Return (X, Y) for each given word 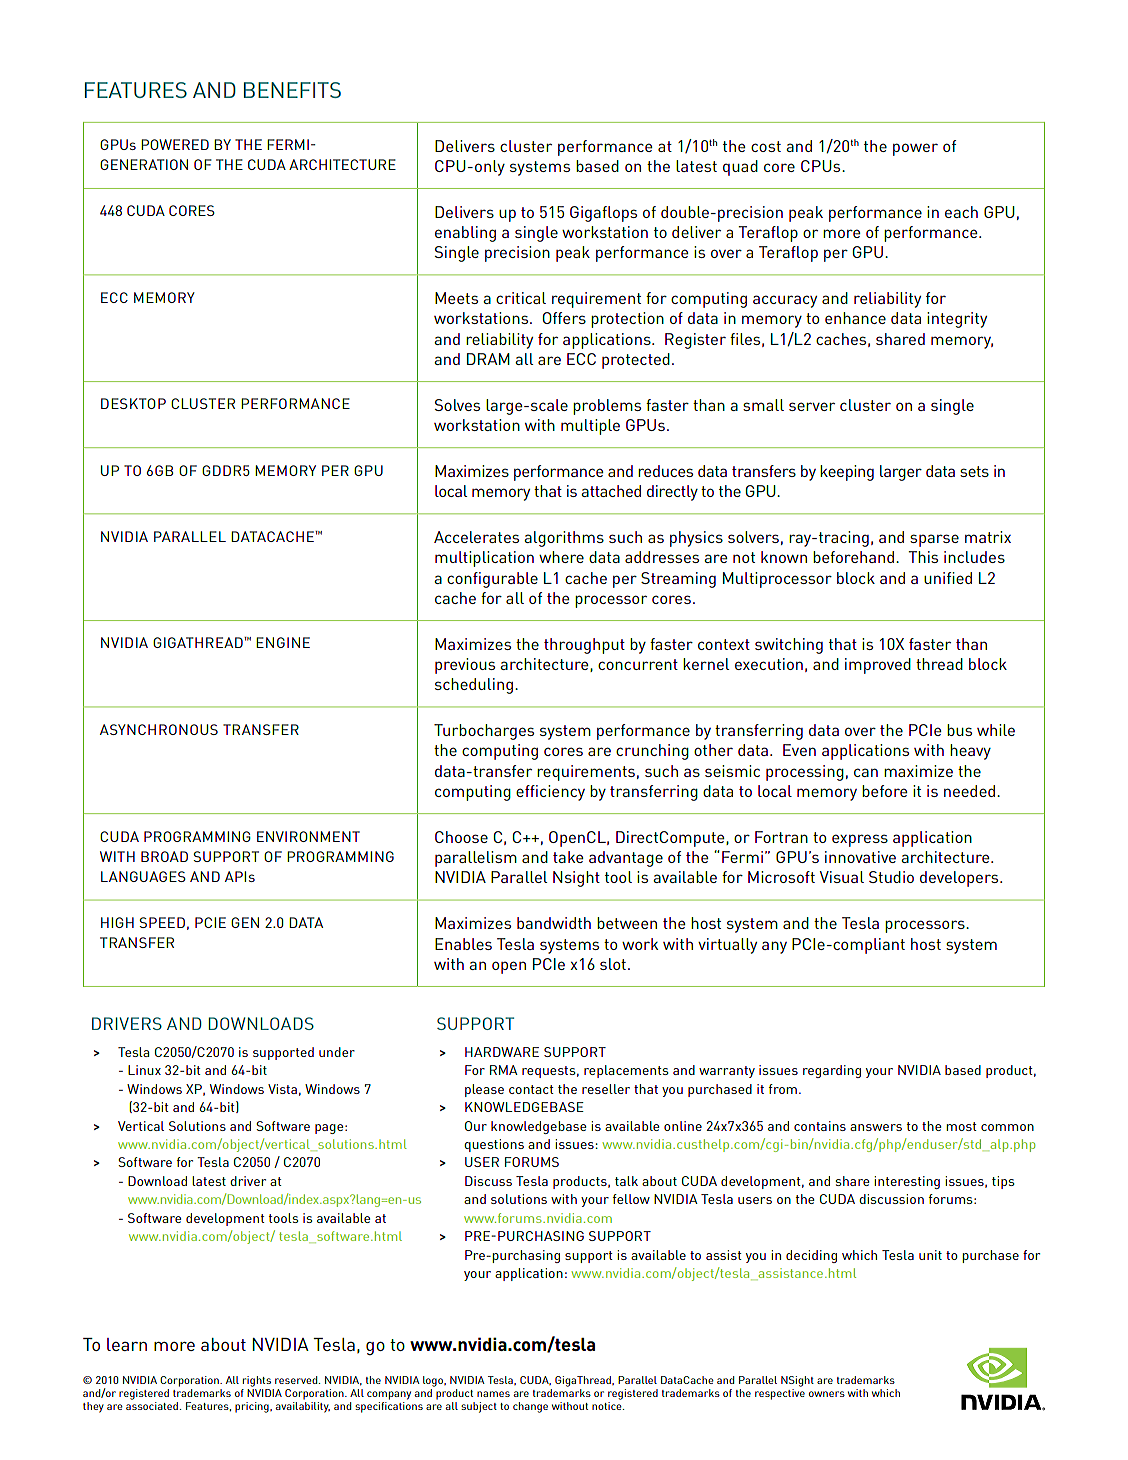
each (961, 212)
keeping (847, 473)
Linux (144, 1070)
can (866, 772)
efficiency (550, 793)
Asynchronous (159, 729)
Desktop (133, 403)
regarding (832, 1071)
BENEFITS (292, 90)
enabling (465, 234)
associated (152, 1406)
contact (531, 1089)
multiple (590, 427)
